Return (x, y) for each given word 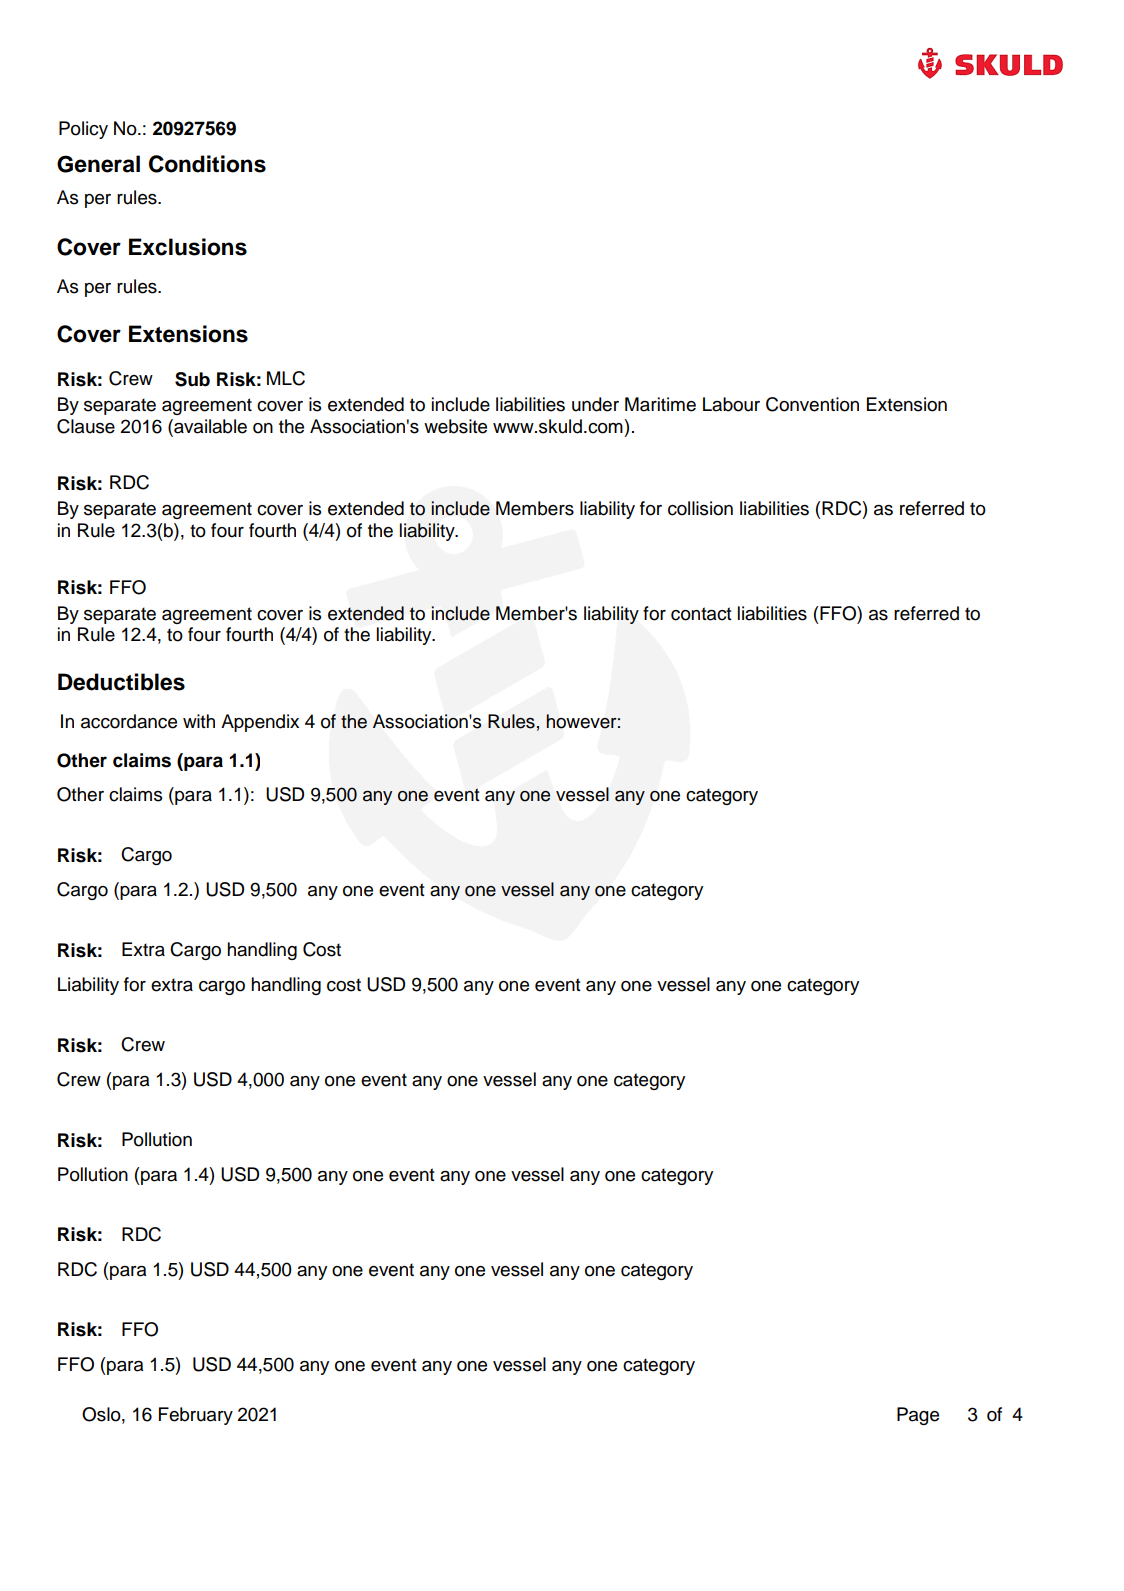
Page (918, 1416)
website (455, 426)
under (595, 404)
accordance (129, 721)
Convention (812, 404)
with (199, 721)
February (196, 1416)
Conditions (207, 164)
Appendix (260, 723)
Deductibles (121, 682)
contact (701, 614)
